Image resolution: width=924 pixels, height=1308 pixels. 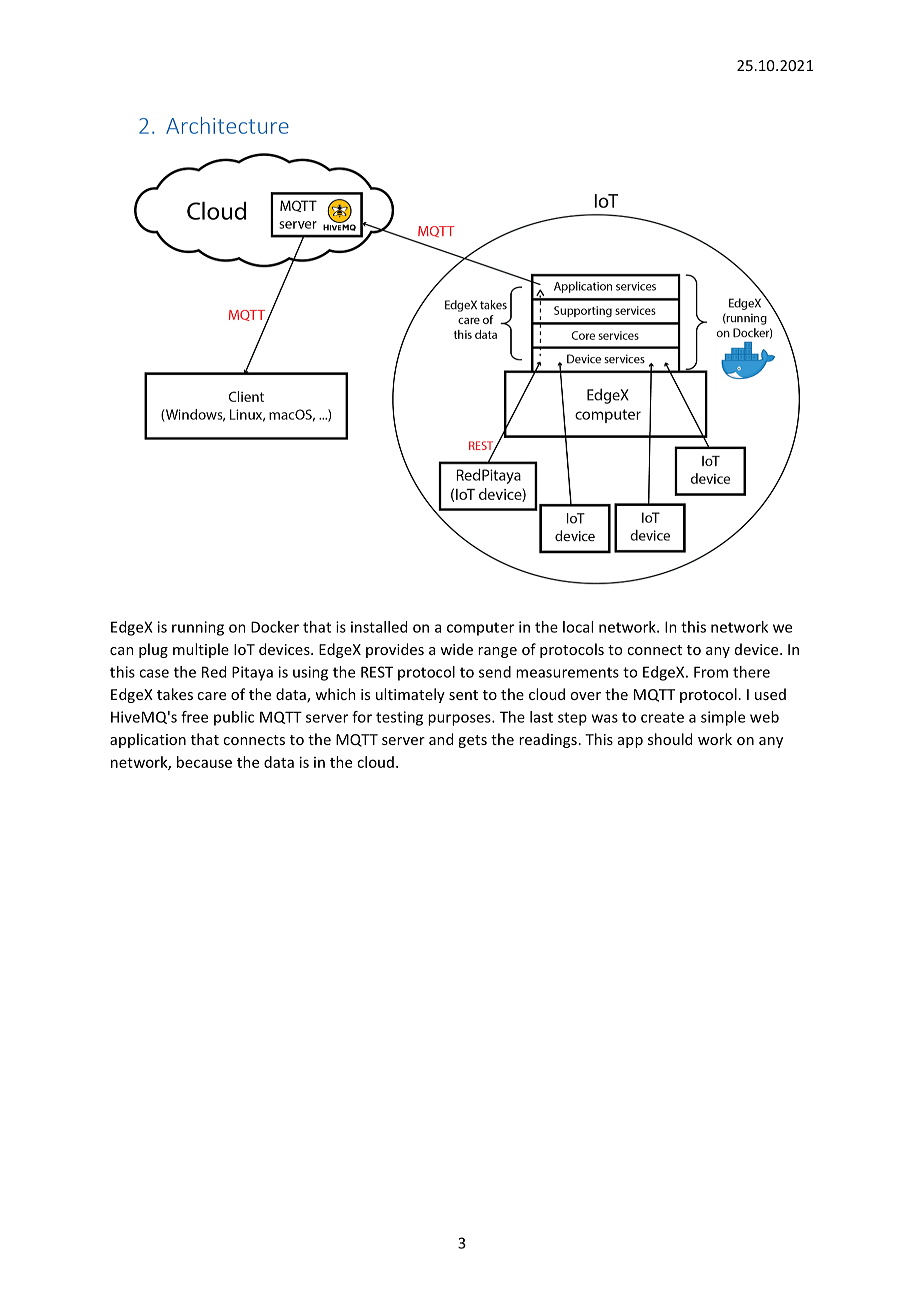 What do you see at coordinates (578, 627) in the page?
I see `local` at bounding box center [578, 627].
